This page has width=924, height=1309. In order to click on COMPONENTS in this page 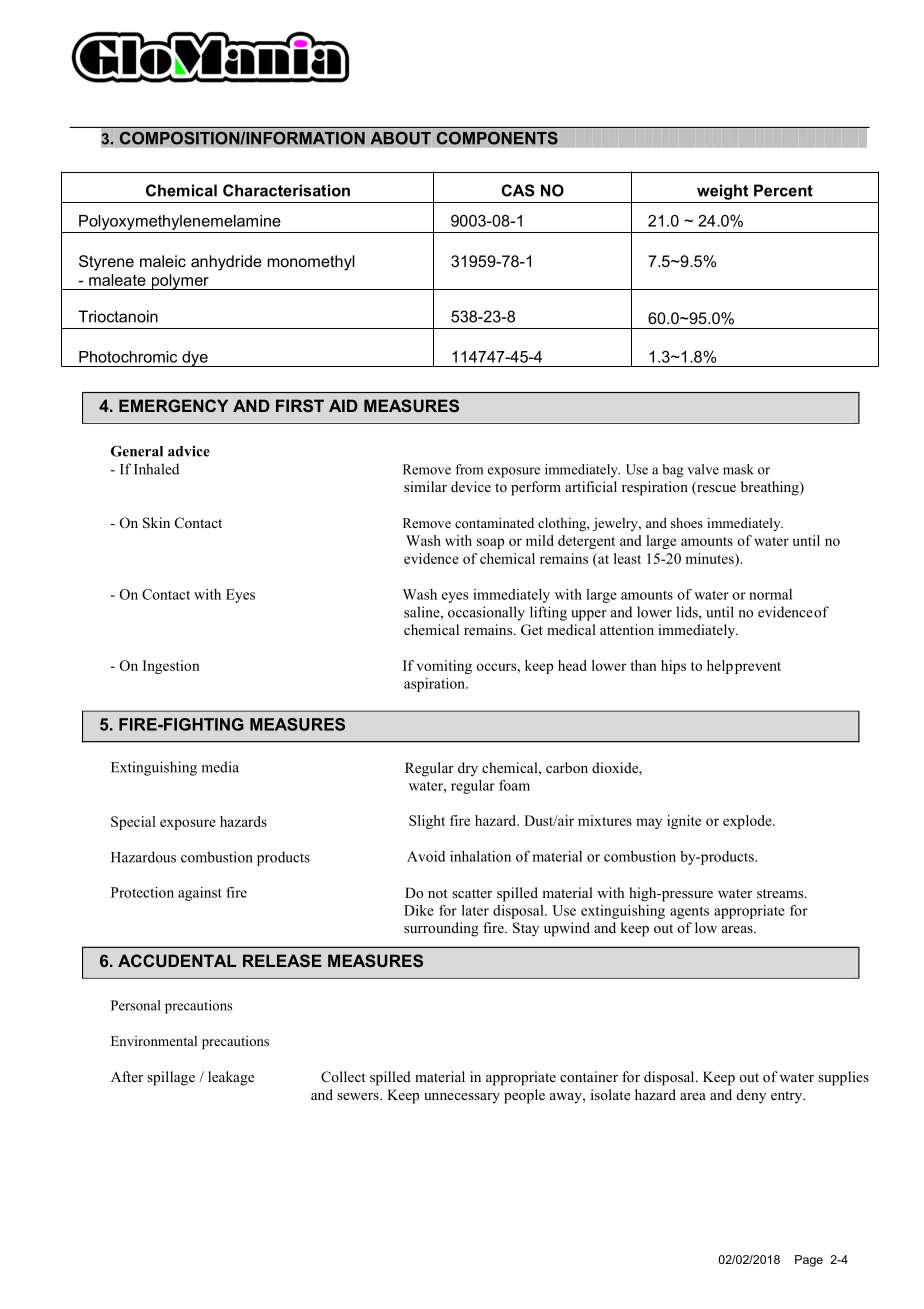, I will do `click(497, 138)`.
